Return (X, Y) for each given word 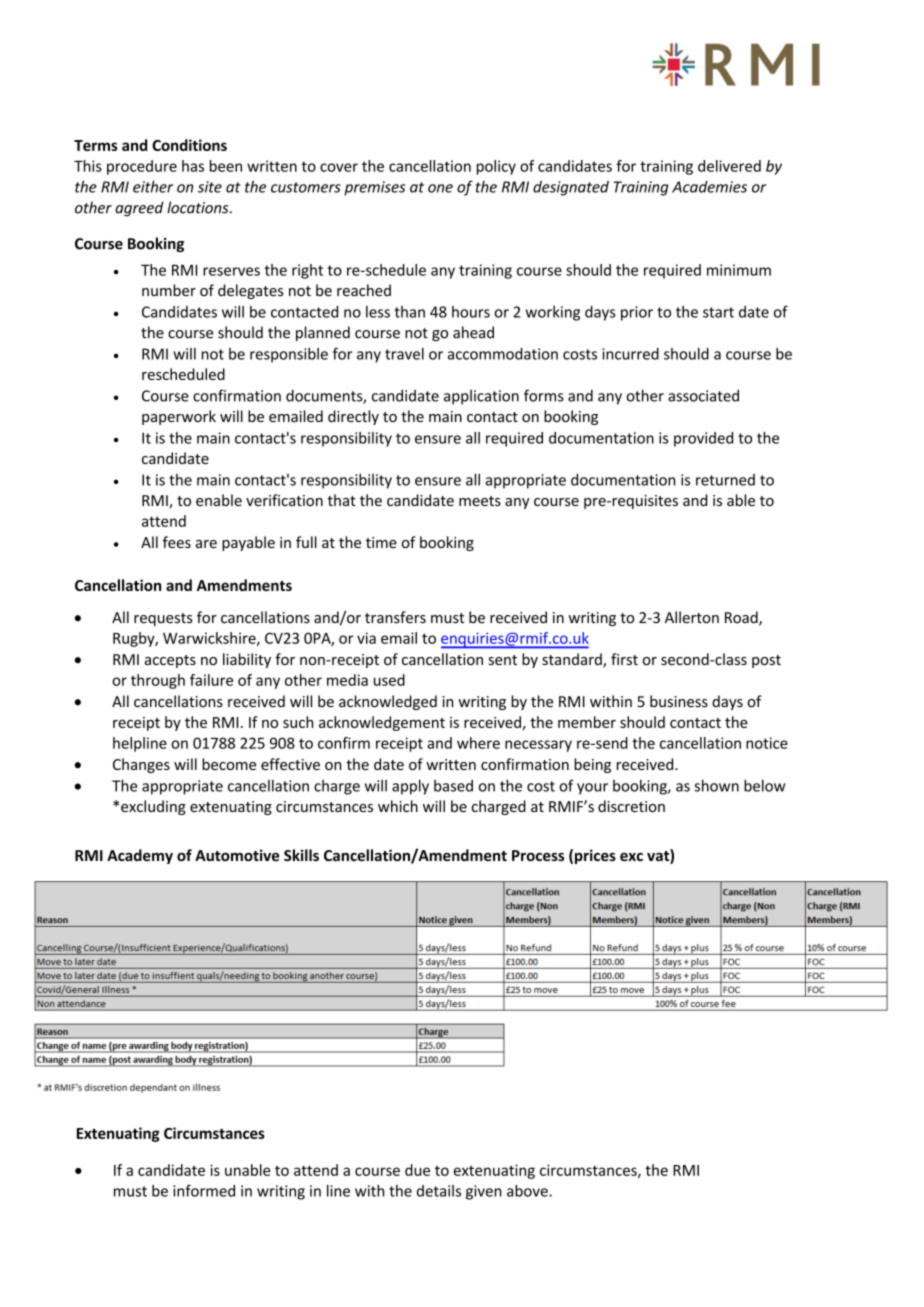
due (417, 1170)
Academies (709, 187)
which (398, 806)
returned (725, 480)
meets (480, 501)
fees (177, 542)
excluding (153, 807)
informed (204, 1190)
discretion (631, 806)
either (153, 186)
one (440, 188)
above (528, 1191)
